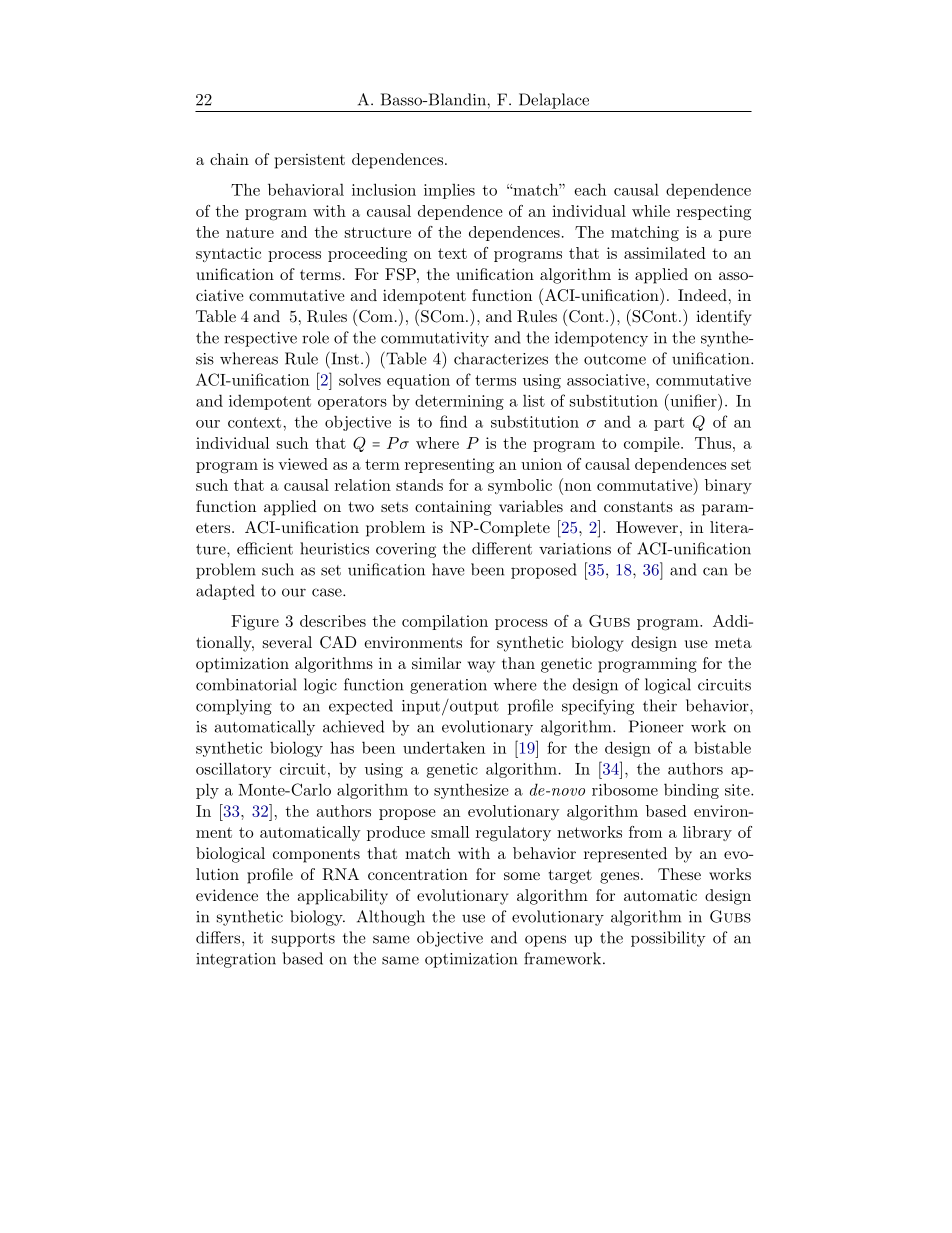 The image size is (952, 1233). Describe the element at coordinates (668, 939) in the screenshot. I see `possibility` at that location.
